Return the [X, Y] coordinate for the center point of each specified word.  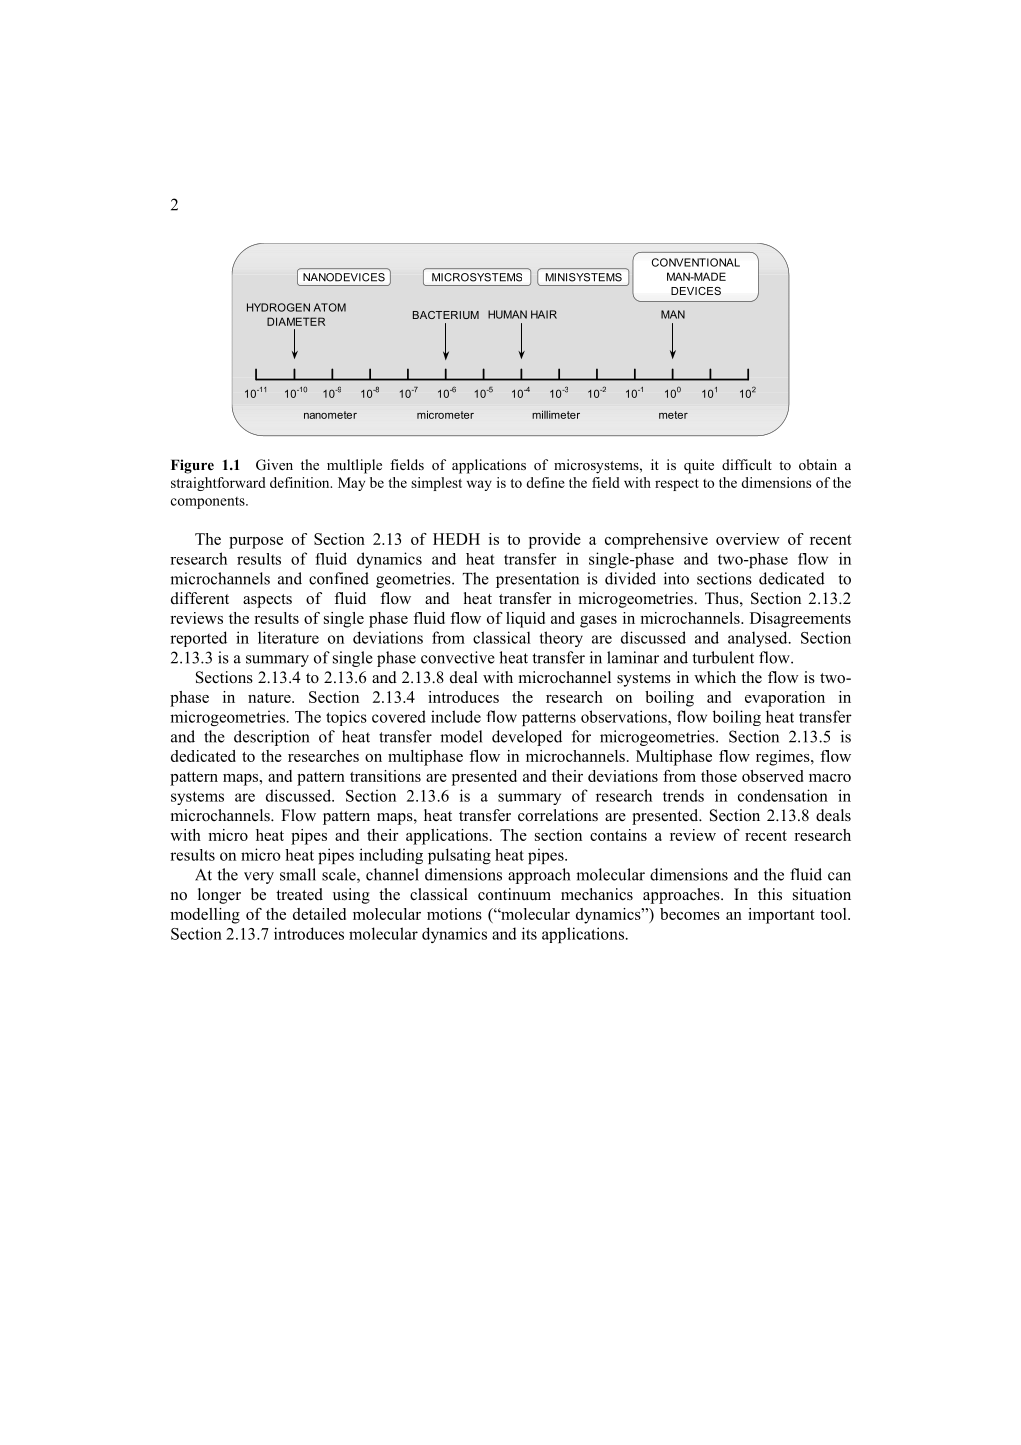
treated [299, 894]
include [456, 716]
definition [301, 482]
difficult [747, 464]
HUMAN [507, 314]
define [545, 482]
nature [270, 698]
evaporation [785, 699]
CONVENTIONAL [696, 262]
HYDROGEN [278, 307]
